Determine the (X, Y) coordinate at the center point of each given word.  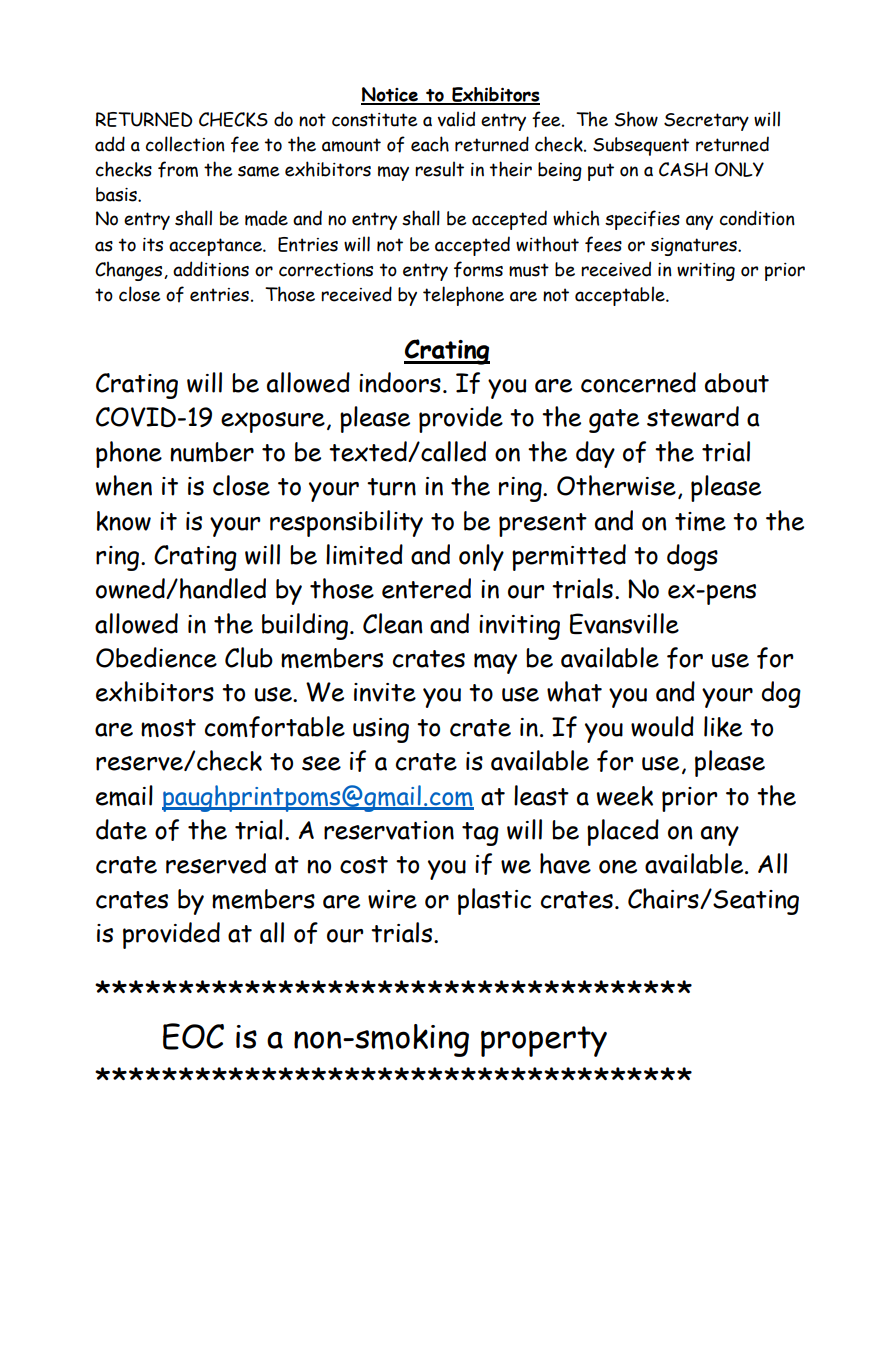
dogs (692, 557)
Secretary (706, 122)
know (124, 521)
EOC (193, 1036)
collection (185, 144)
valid (456, 119)
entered (426, 588)
